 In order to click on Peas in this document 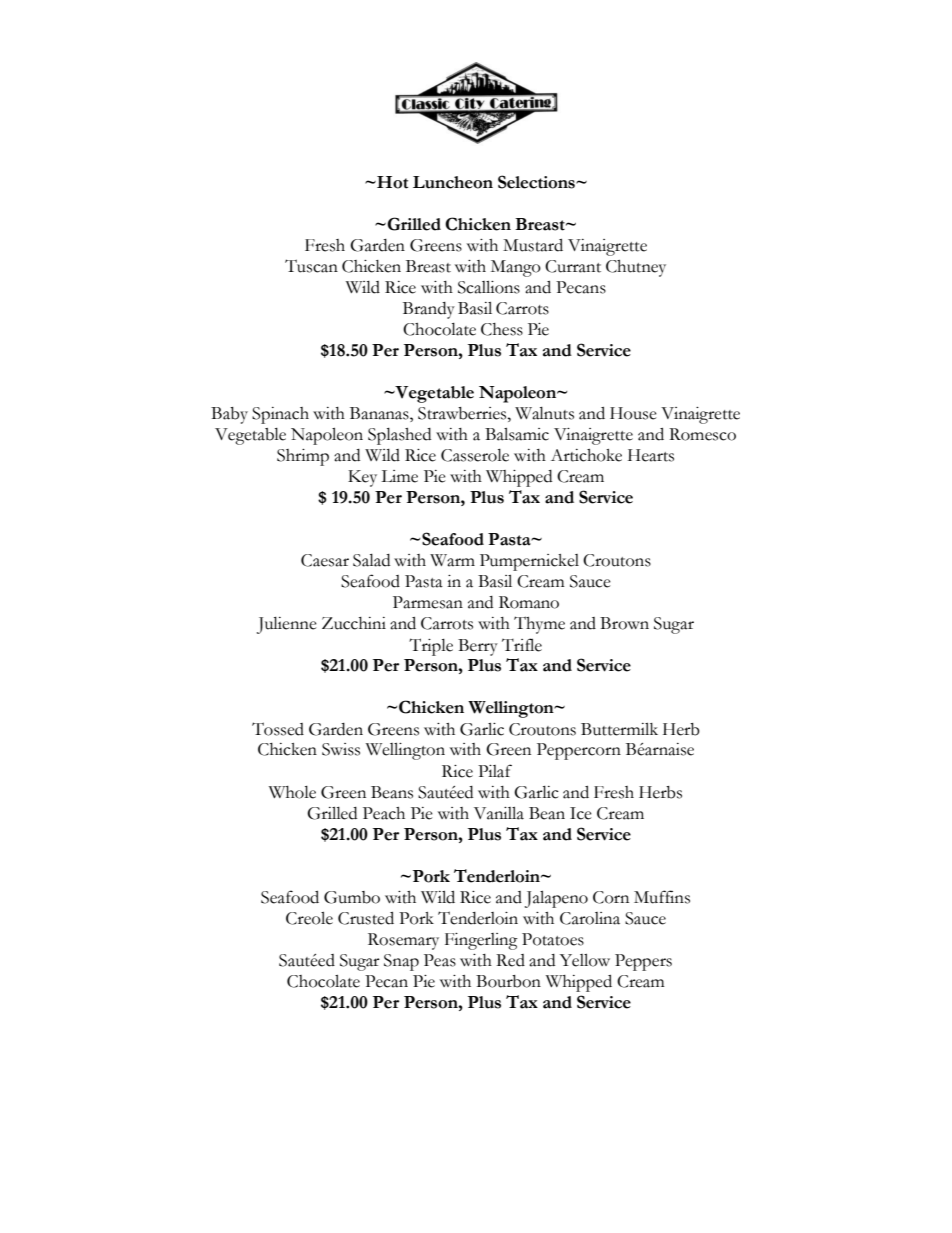, I will do `click(440, 960)`.
